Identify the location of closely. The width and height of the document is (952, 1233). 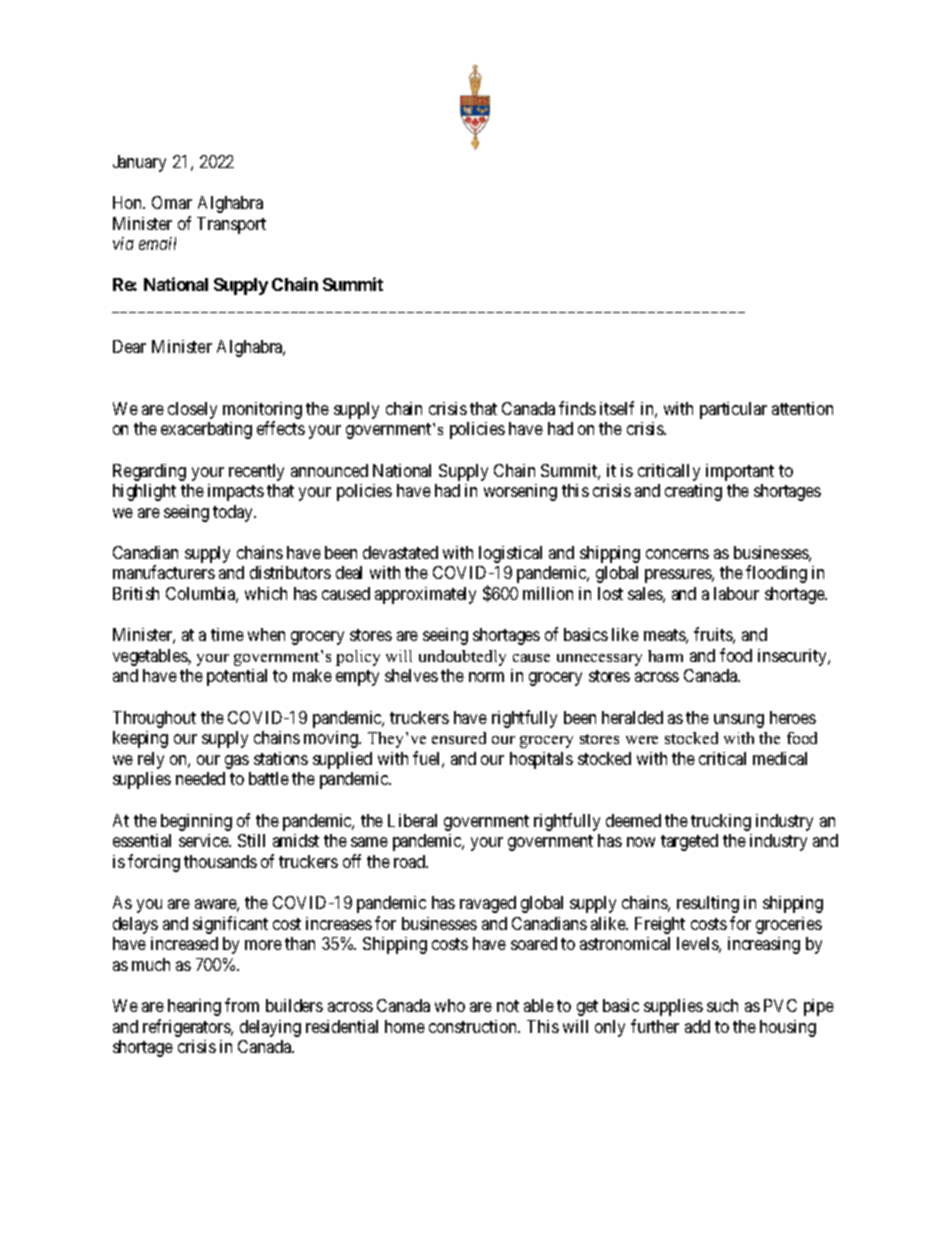
(192, 410).
